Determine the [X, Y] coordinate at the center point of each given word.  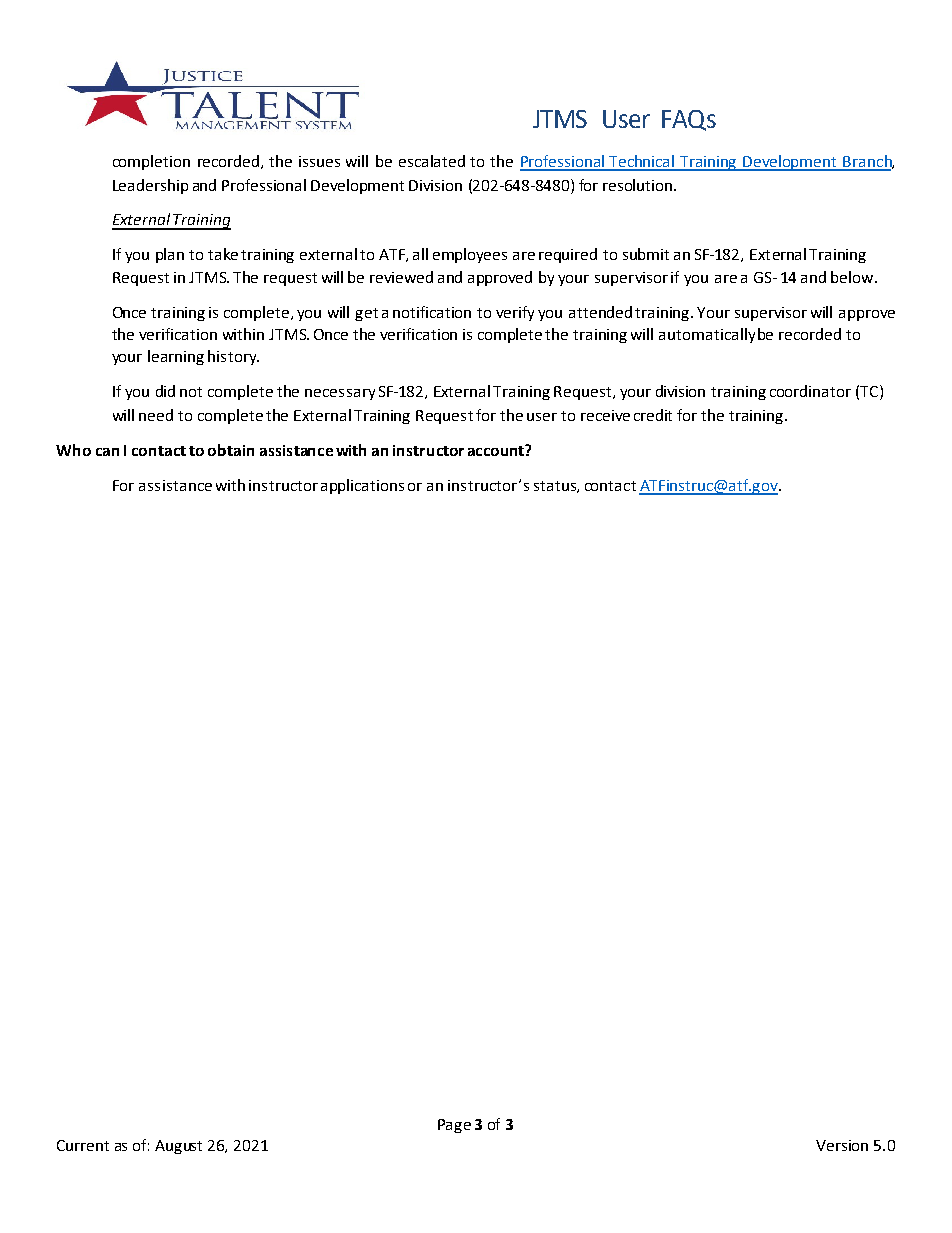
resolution [639, 185]
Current [83, 1145]
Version [842, 1145]
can [107, 452]
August [178, 1147]
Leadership [150, 186]
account [497, 450]
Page [454, 1126]
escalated [432, 161]
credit [653, 415]
